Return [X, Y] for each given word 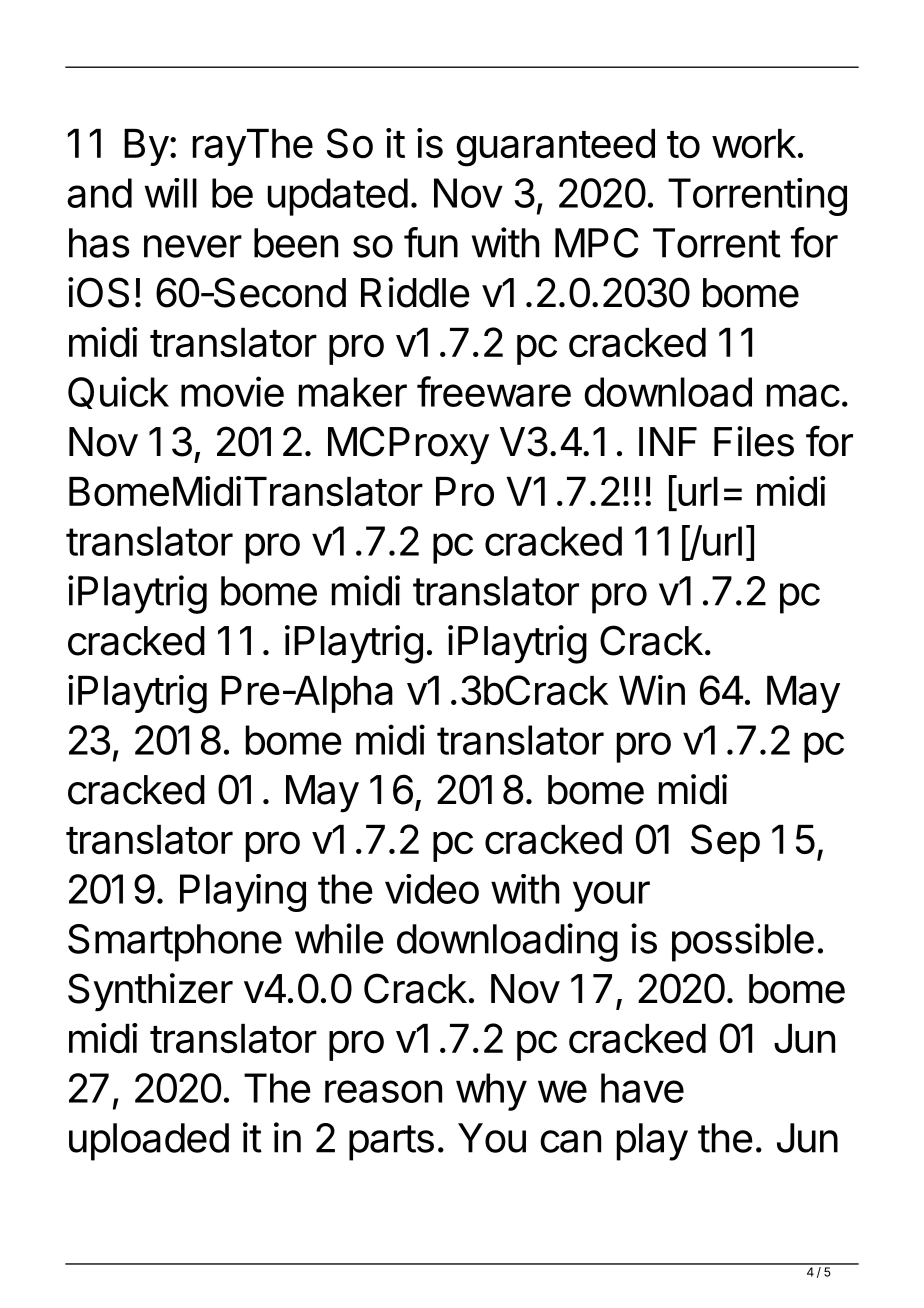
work [754, 144]
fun [431, 242]
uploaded [149, 1142]
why [491, 1092]
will [171, 193]
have [642, 1088]
